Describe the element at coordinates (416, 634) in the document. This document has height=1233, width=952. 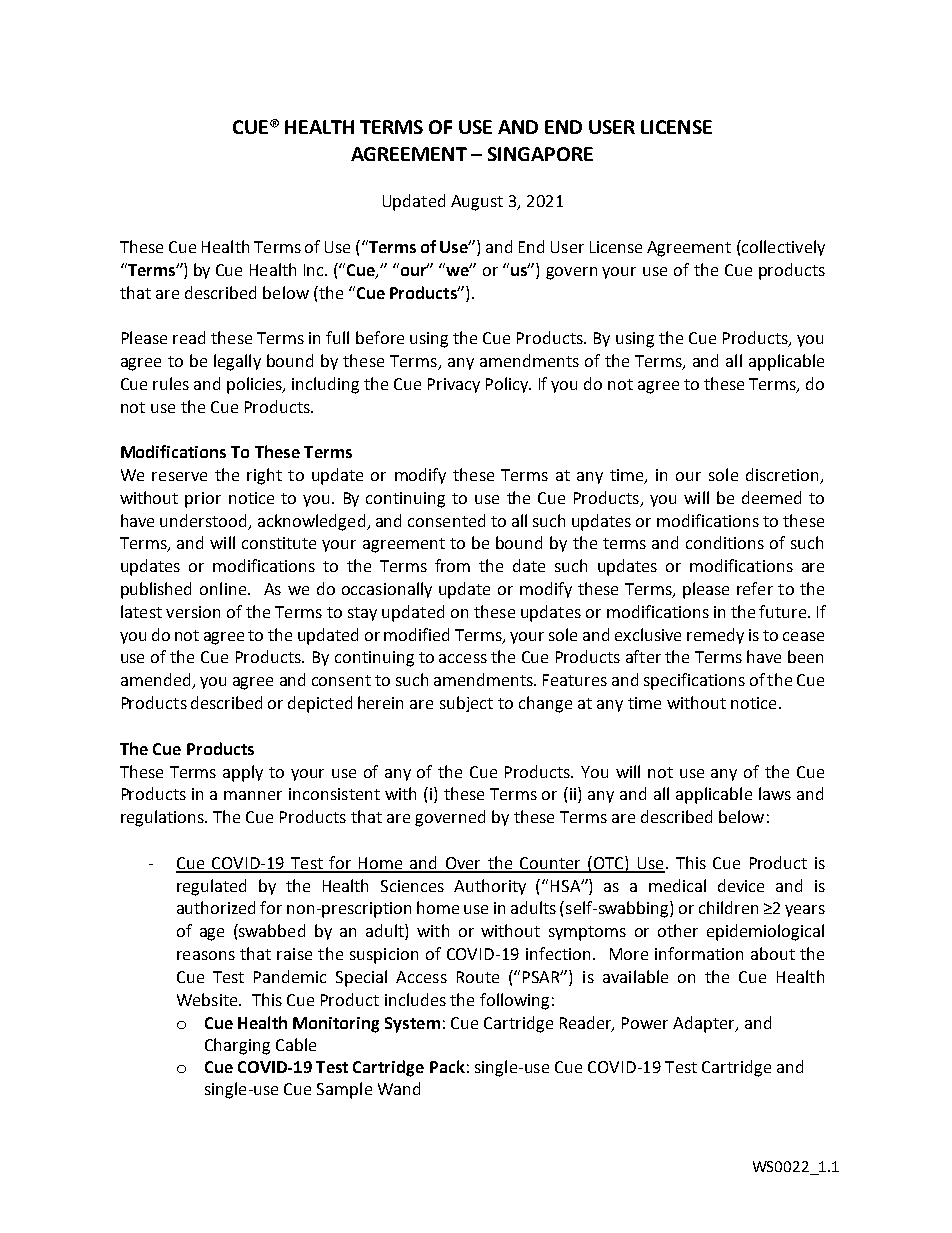
I see `modified` at that location.
